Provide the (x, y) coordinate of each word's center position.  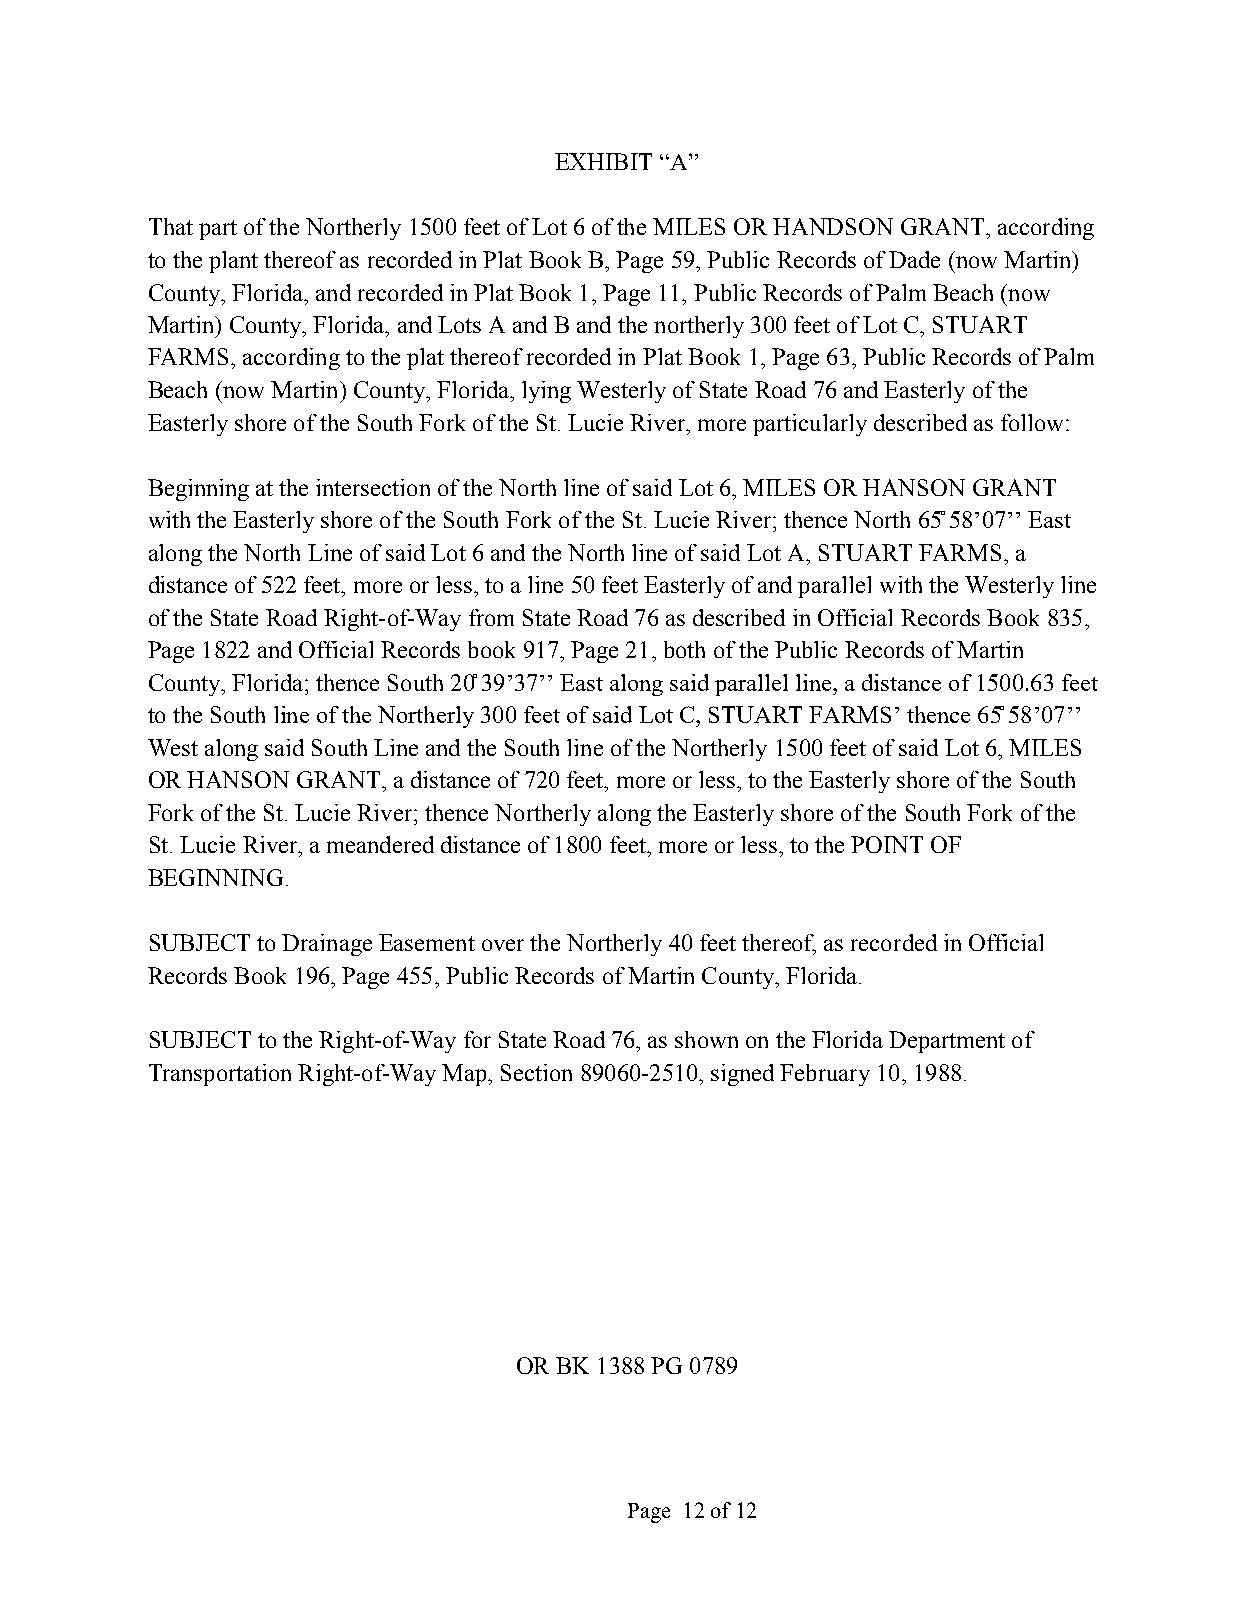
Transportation (220, 1075)
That (171, 226)
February (825, 1075)
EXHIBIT (603, 161)
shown (706, 1039)
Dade (914, 259)
